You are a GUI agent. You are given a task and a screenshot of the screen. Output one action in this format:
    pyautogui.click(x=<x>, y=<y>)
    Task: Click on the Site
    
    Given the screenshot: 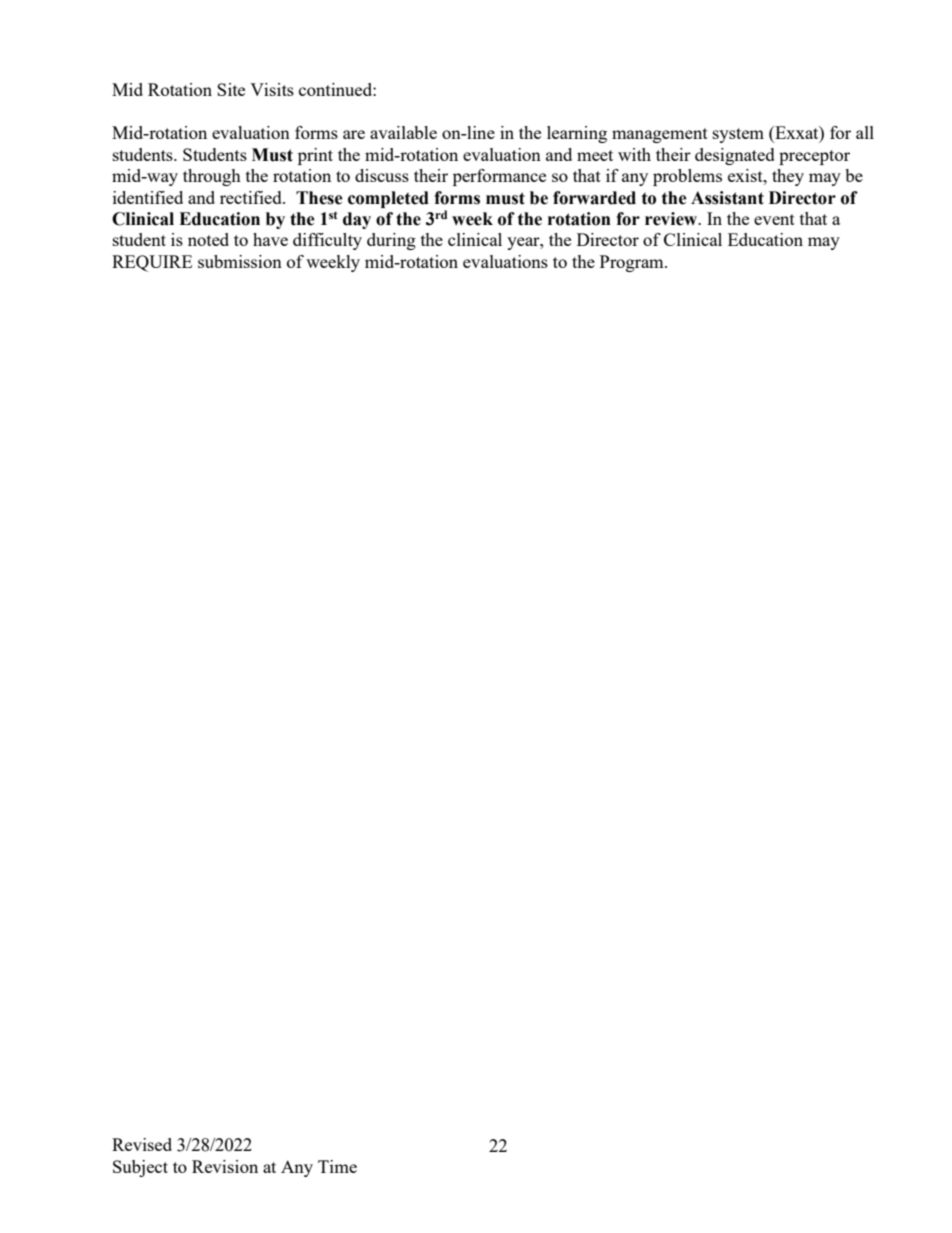 What is the action you would take?
    pyautogui.click(x=231, y=89)
